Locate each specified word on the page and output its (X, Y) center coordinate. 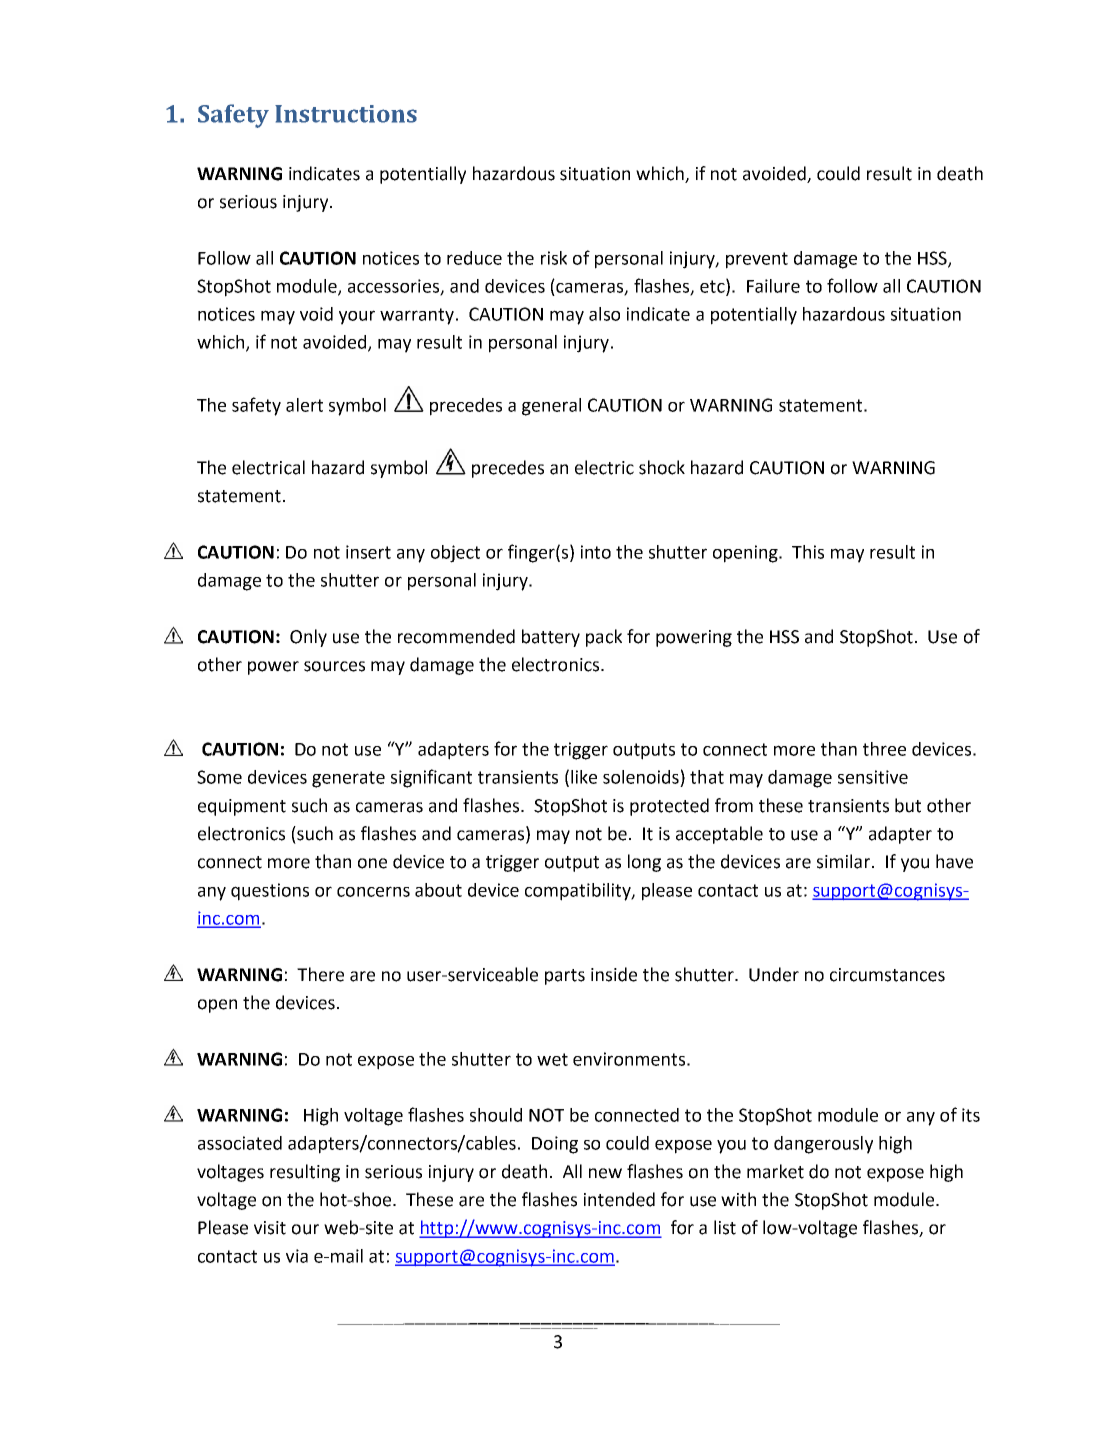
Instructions (346, 114)
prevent (757, 260)
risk (554, 258)
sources (334, 666)
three (884, 749)
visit (270, 1228)
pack (604, 638)
